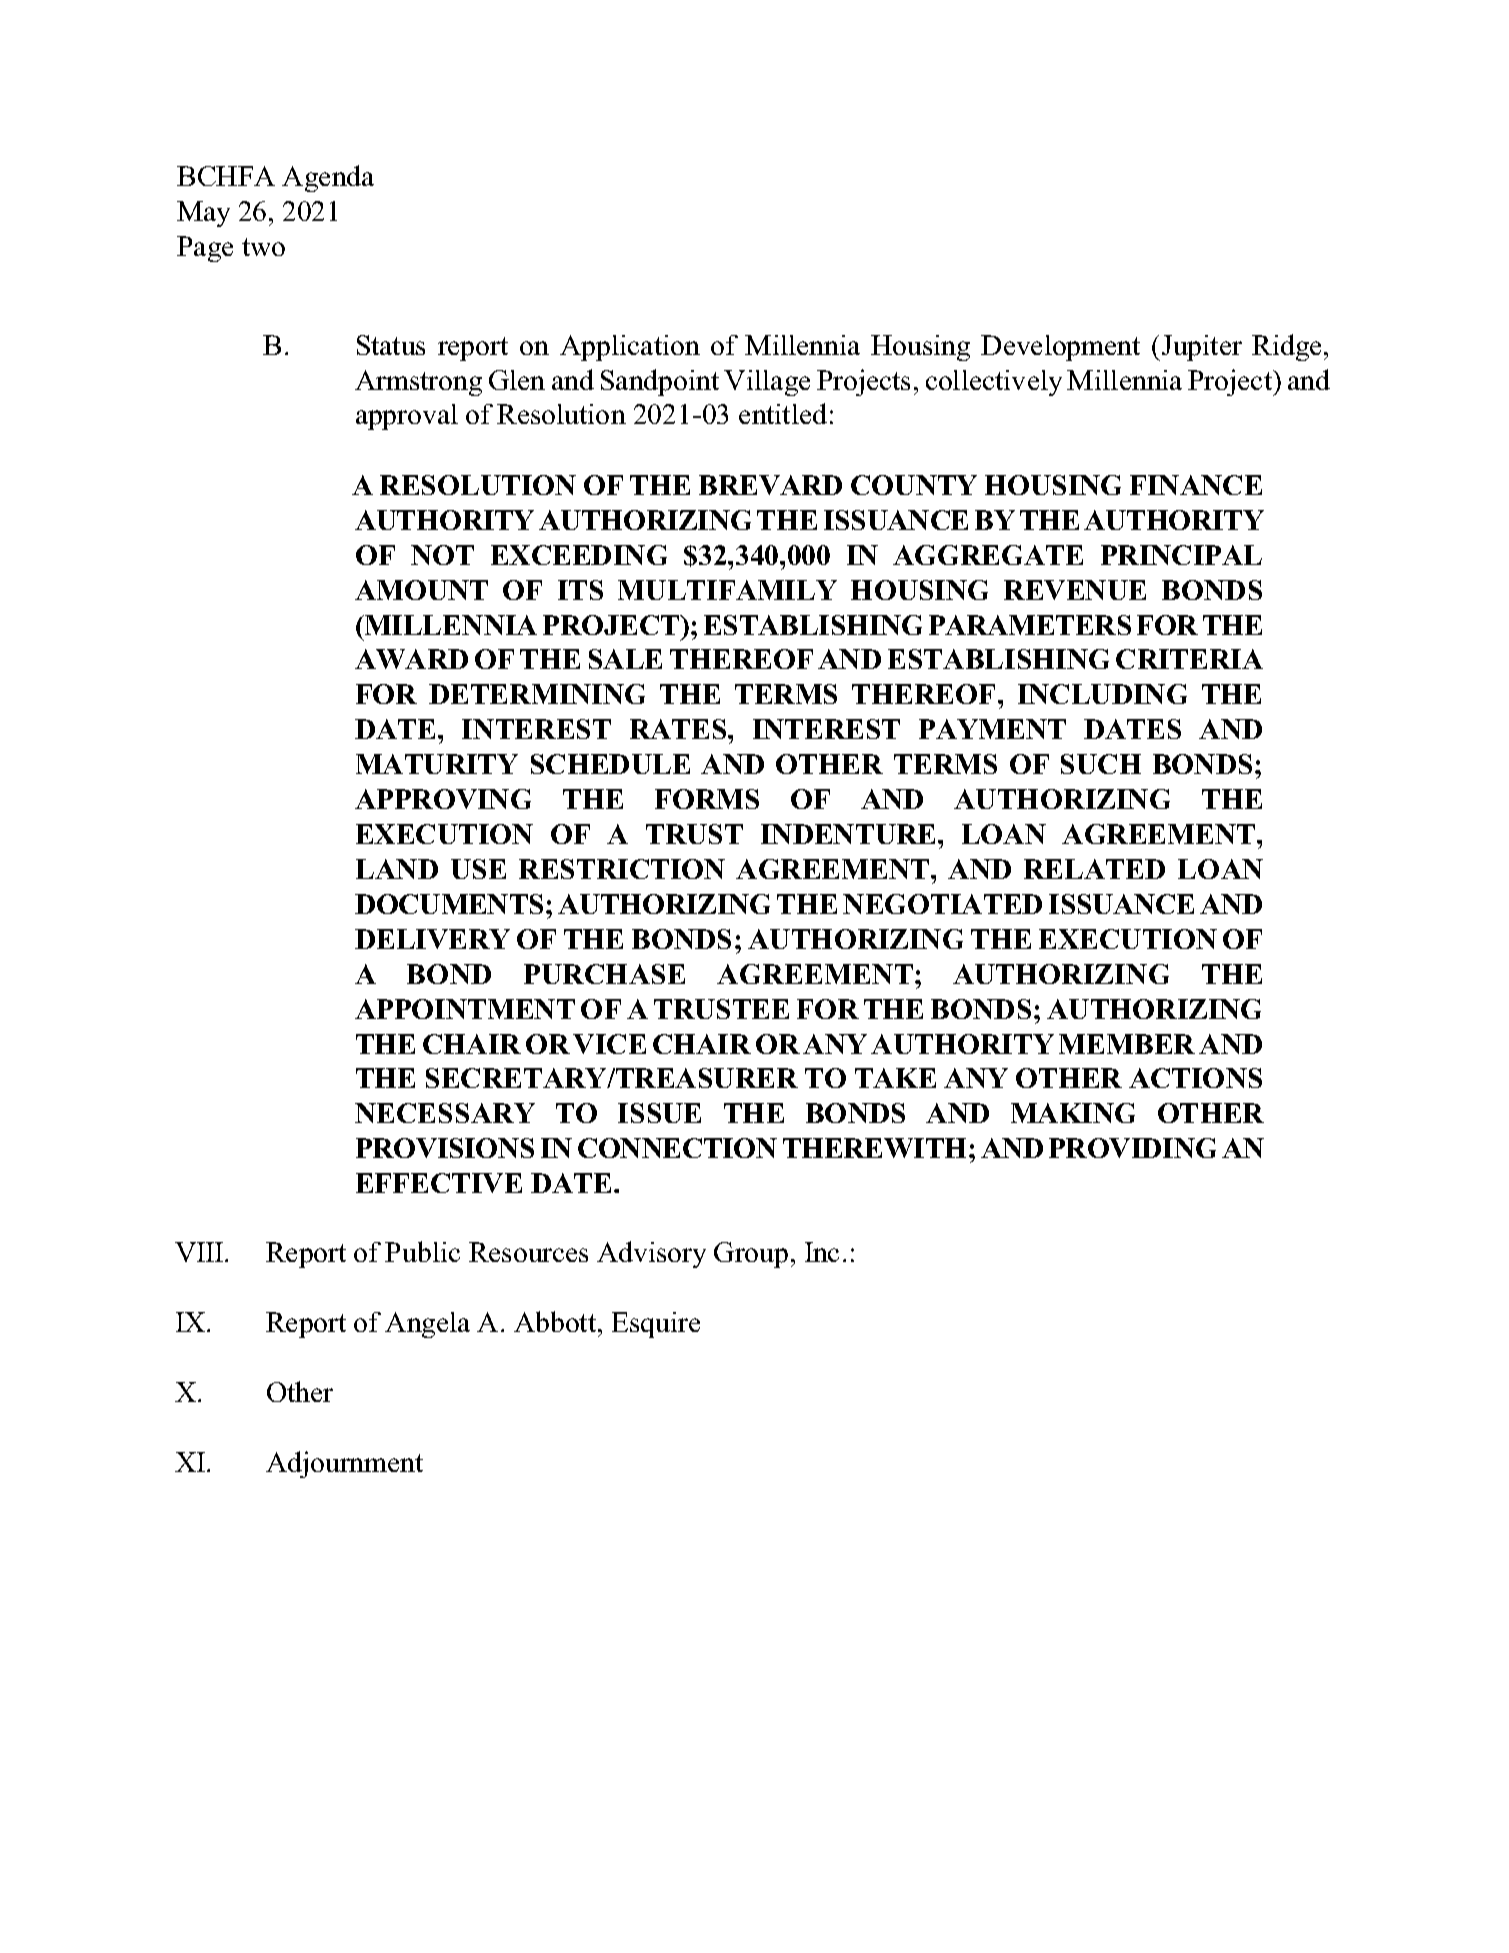 Image resolution: width=1509 pixels, height=1953 pixels. I want to click on APPOINTMENT, so click(465, 1009).
